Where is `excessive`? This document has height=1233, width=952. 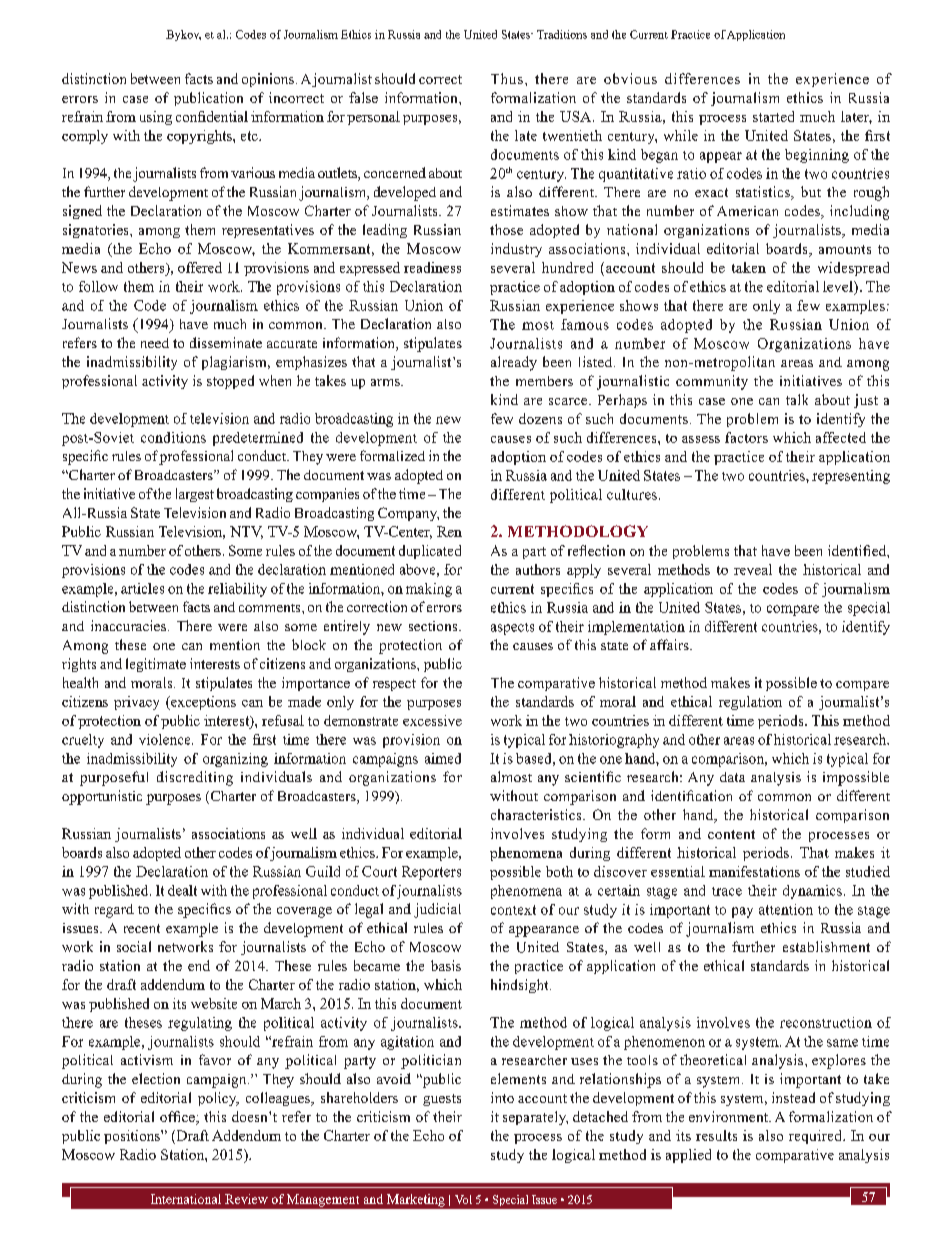
excessive is located at coordinates (432, 720).
